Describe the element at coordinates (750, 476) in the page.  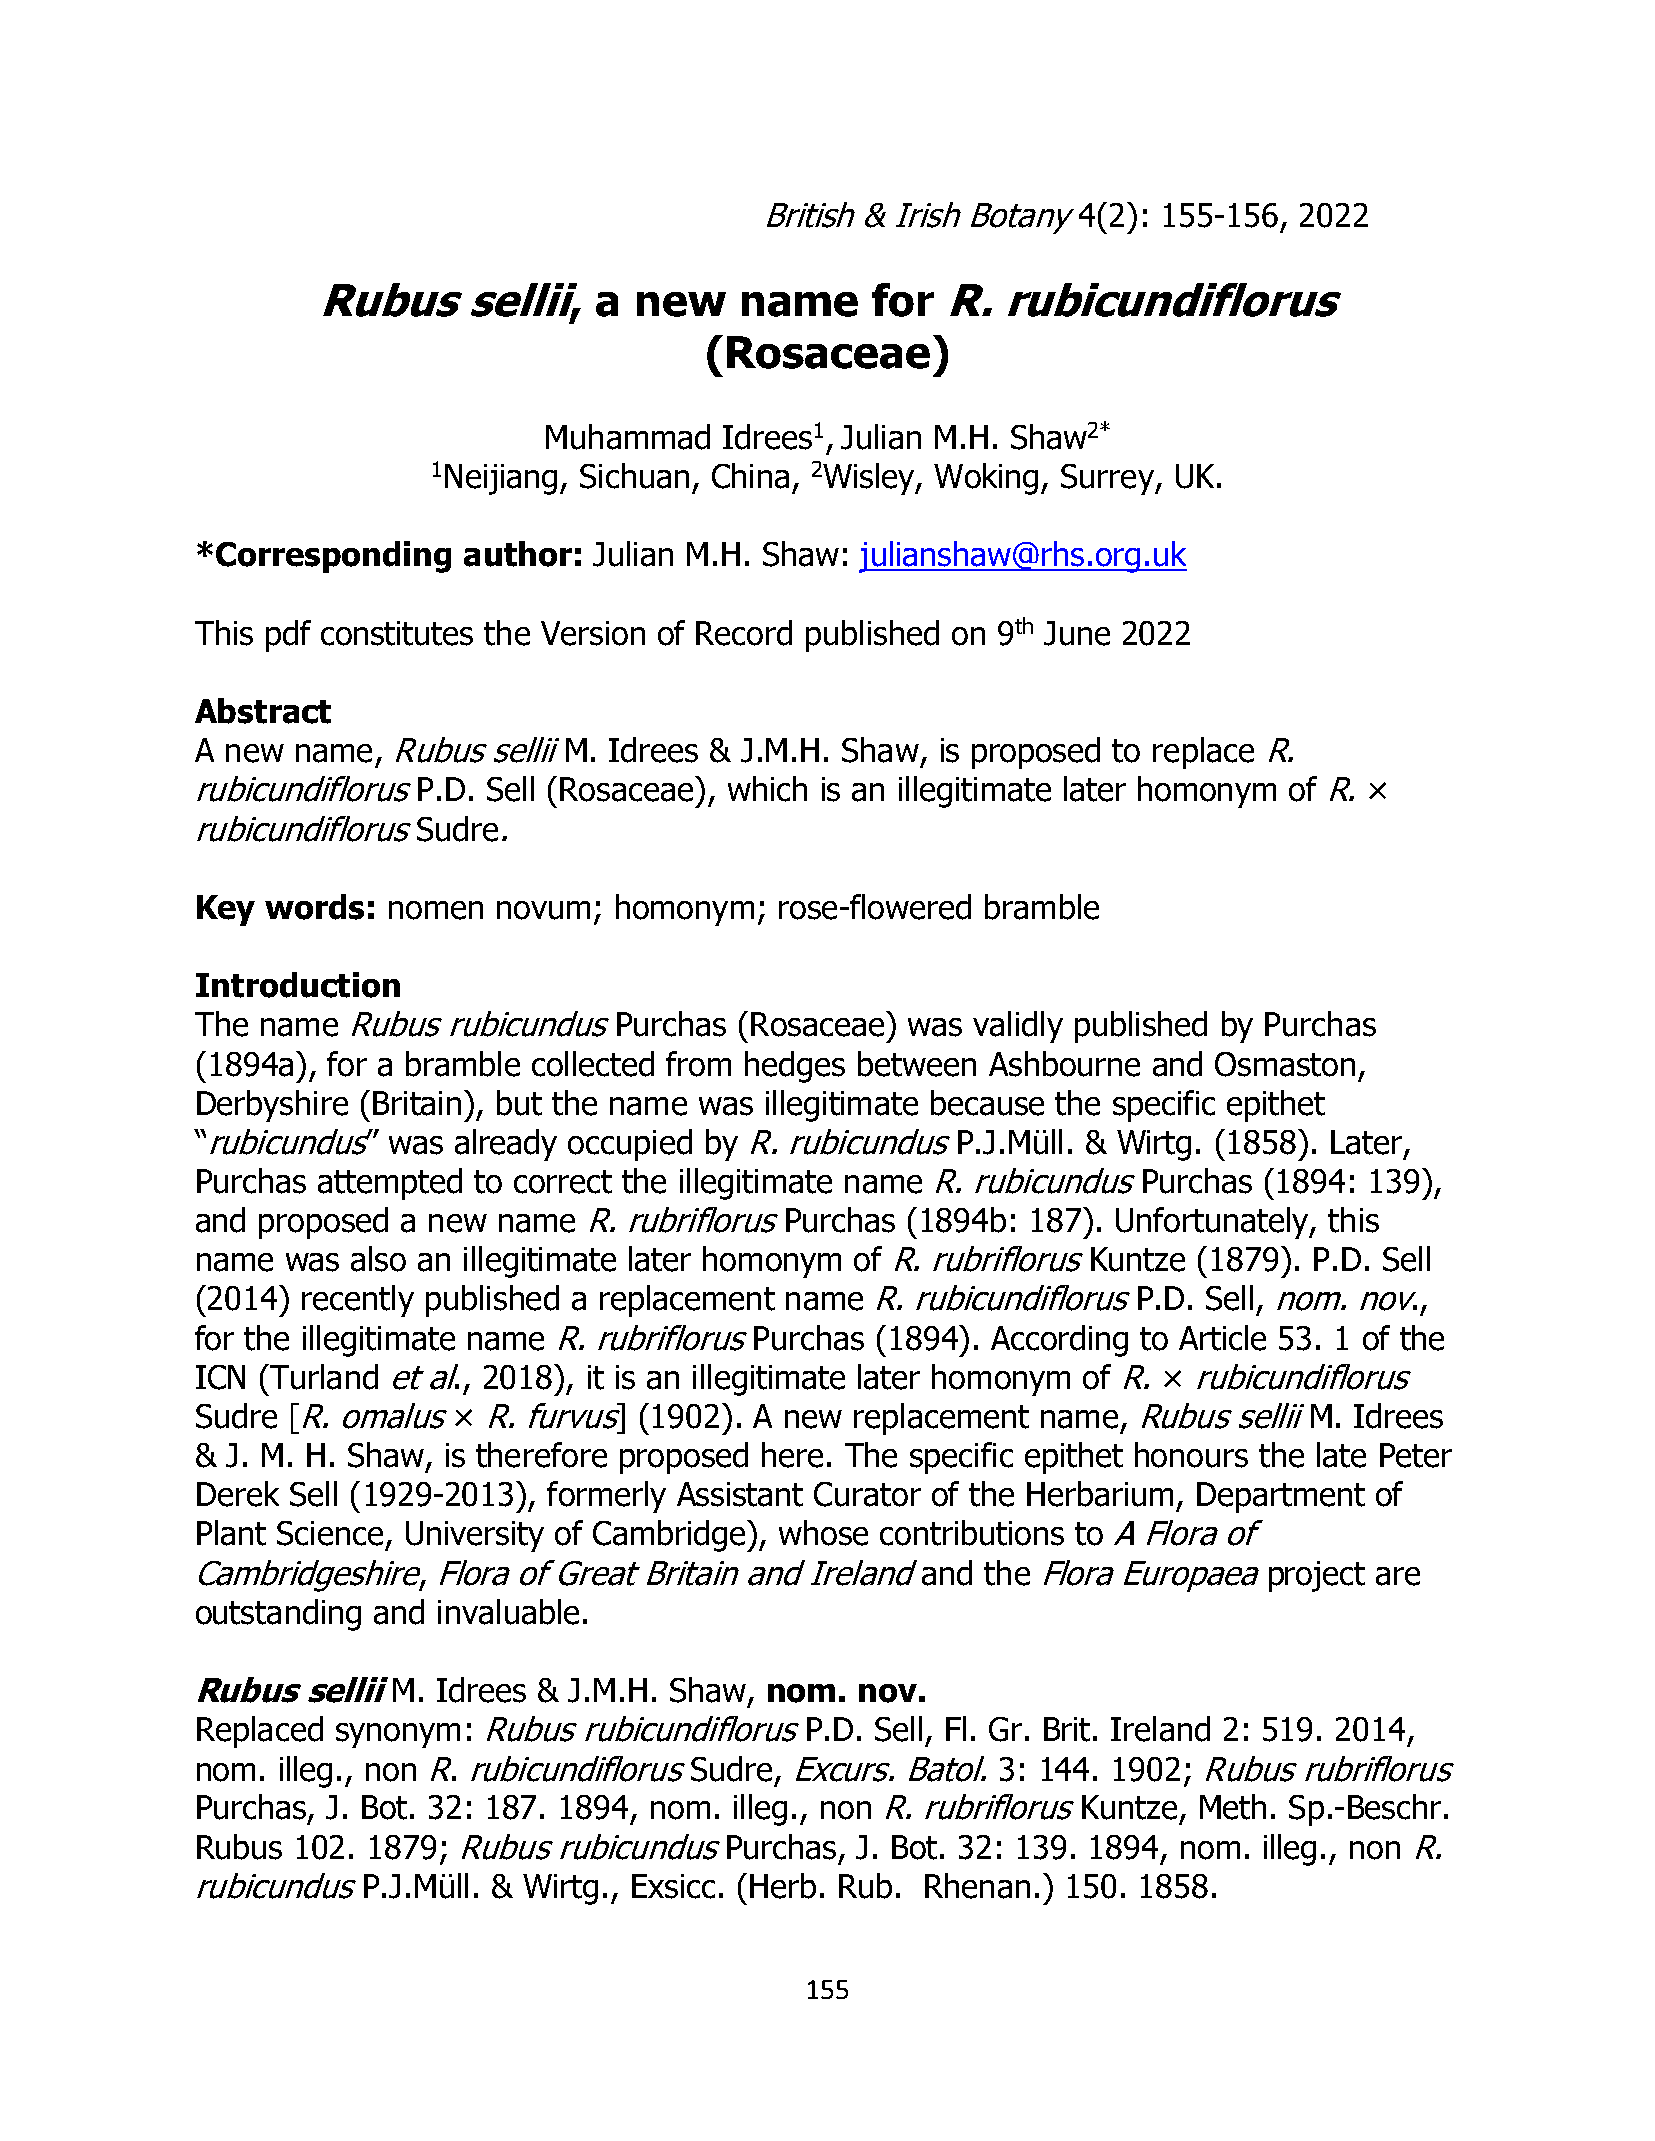
I see `China` at that location.
